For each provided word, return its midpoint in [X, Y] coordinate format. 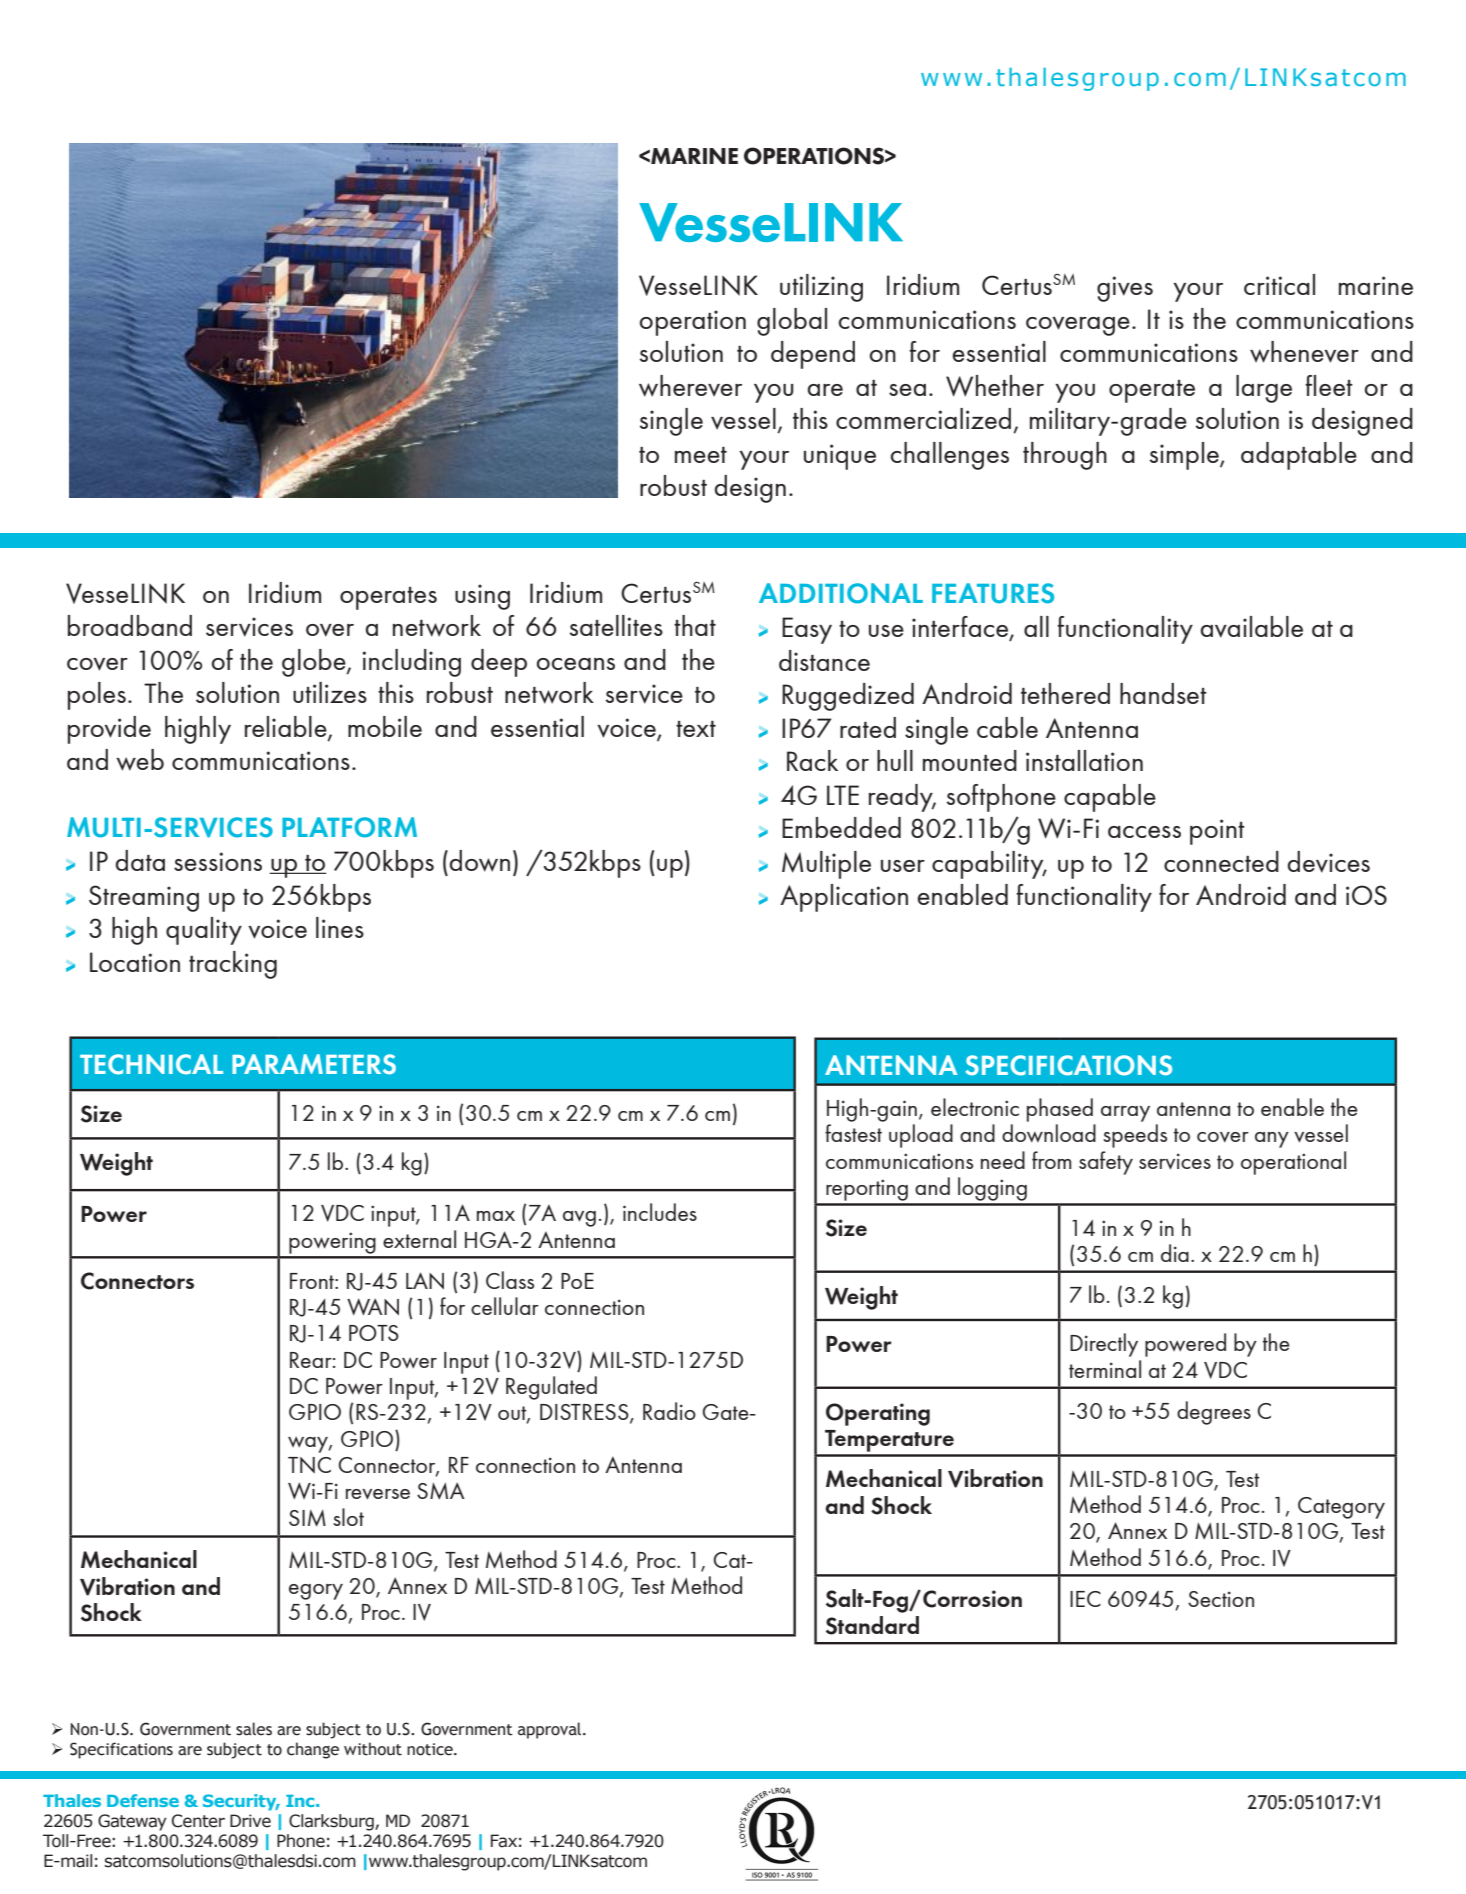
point [1217, 832]
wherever [690, 386]
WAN [373, 1307]
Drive [250, 1821]
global [792, 322]
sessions [218, 861]
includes [660, 1212]
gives [1125, 289]
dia [1175, 1253]
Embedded [841, 827]
